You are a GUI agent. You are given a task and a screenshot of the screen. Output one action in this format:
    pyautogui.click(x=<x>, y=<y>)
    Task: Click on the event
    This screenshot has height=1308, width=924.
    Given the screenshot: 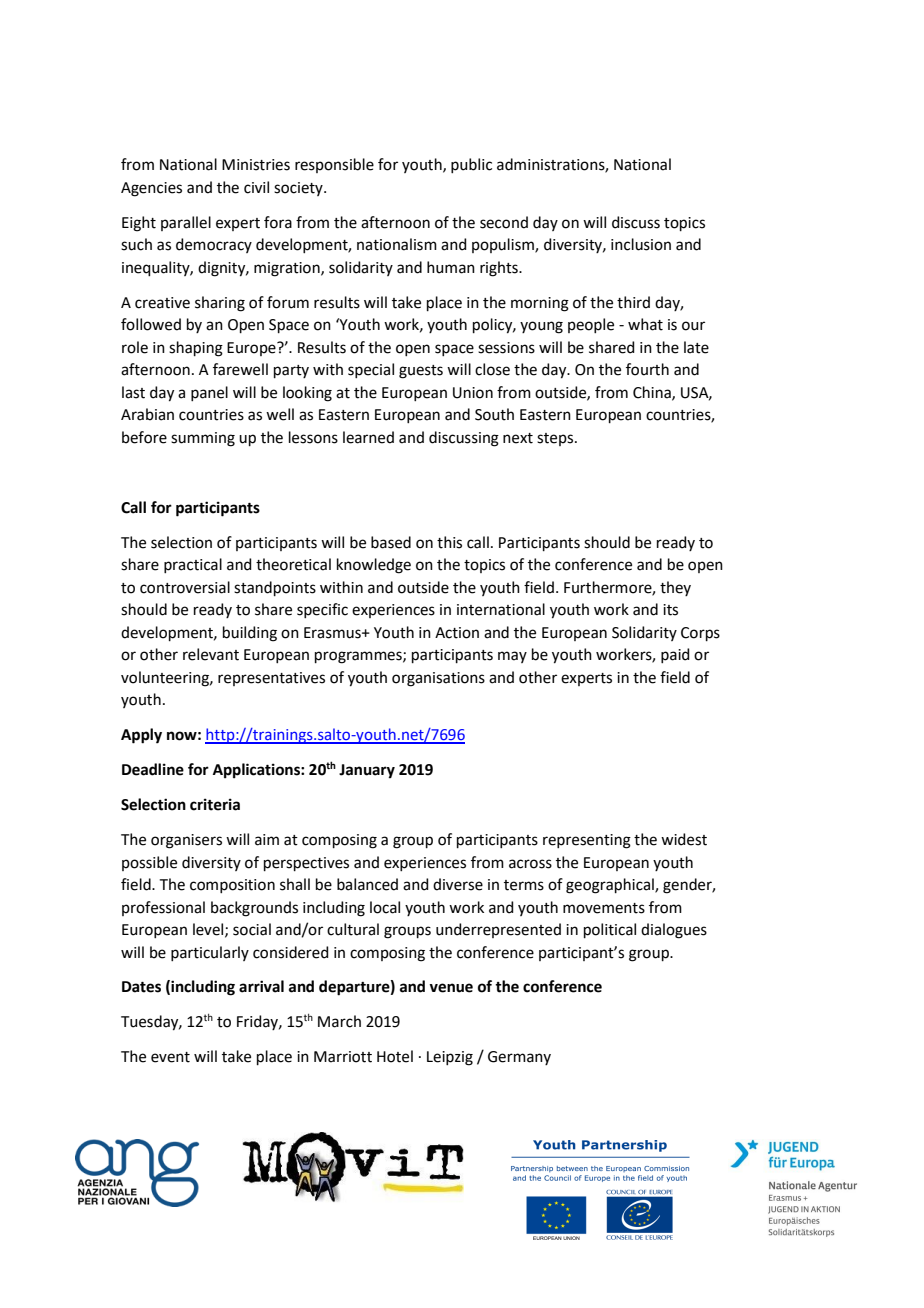 What is the action you would take?
    pyautogui.click(x=170, y=1057)
